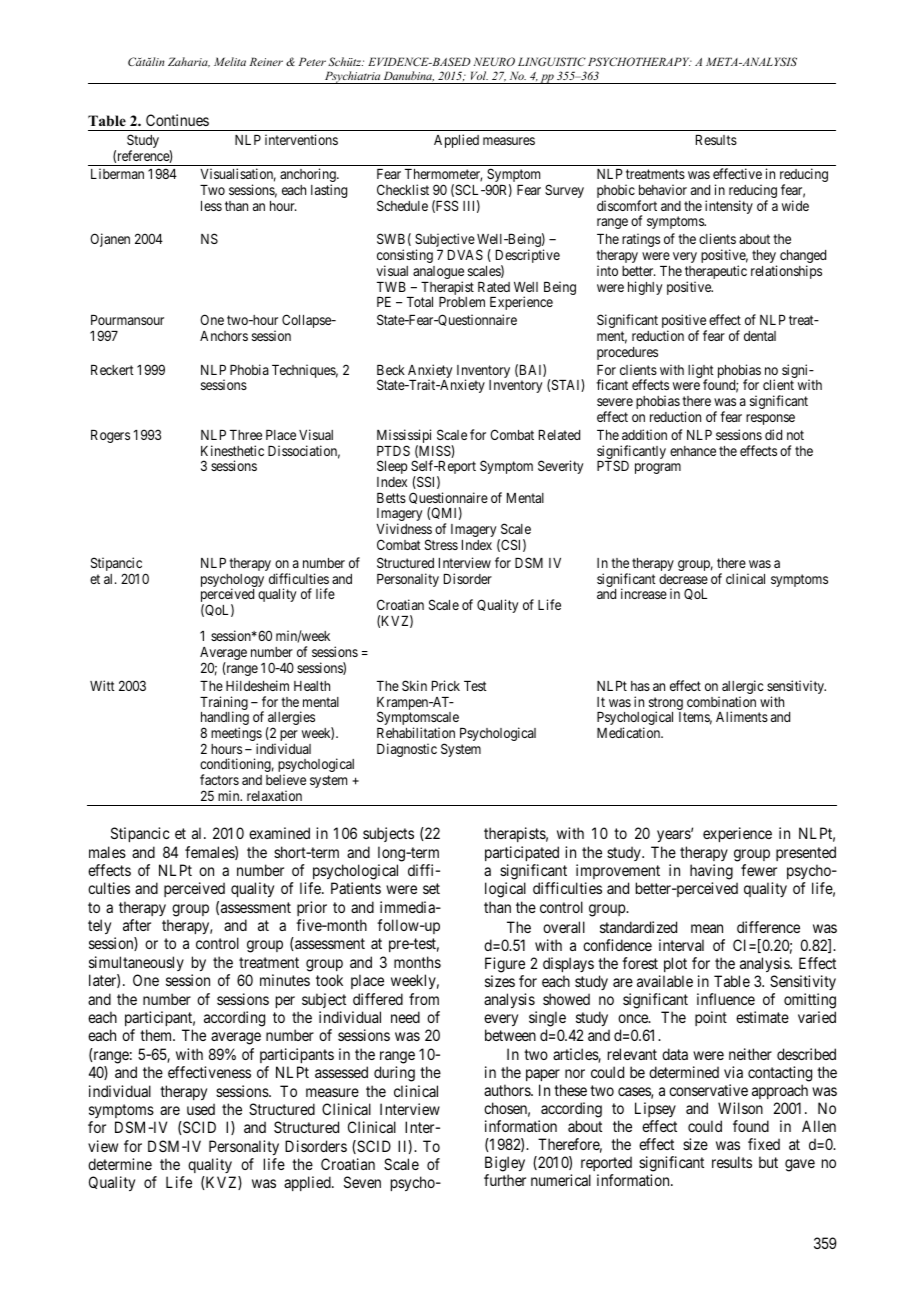 This page has width=924, height=1308. I want to click on during, so click(394, 1074).
